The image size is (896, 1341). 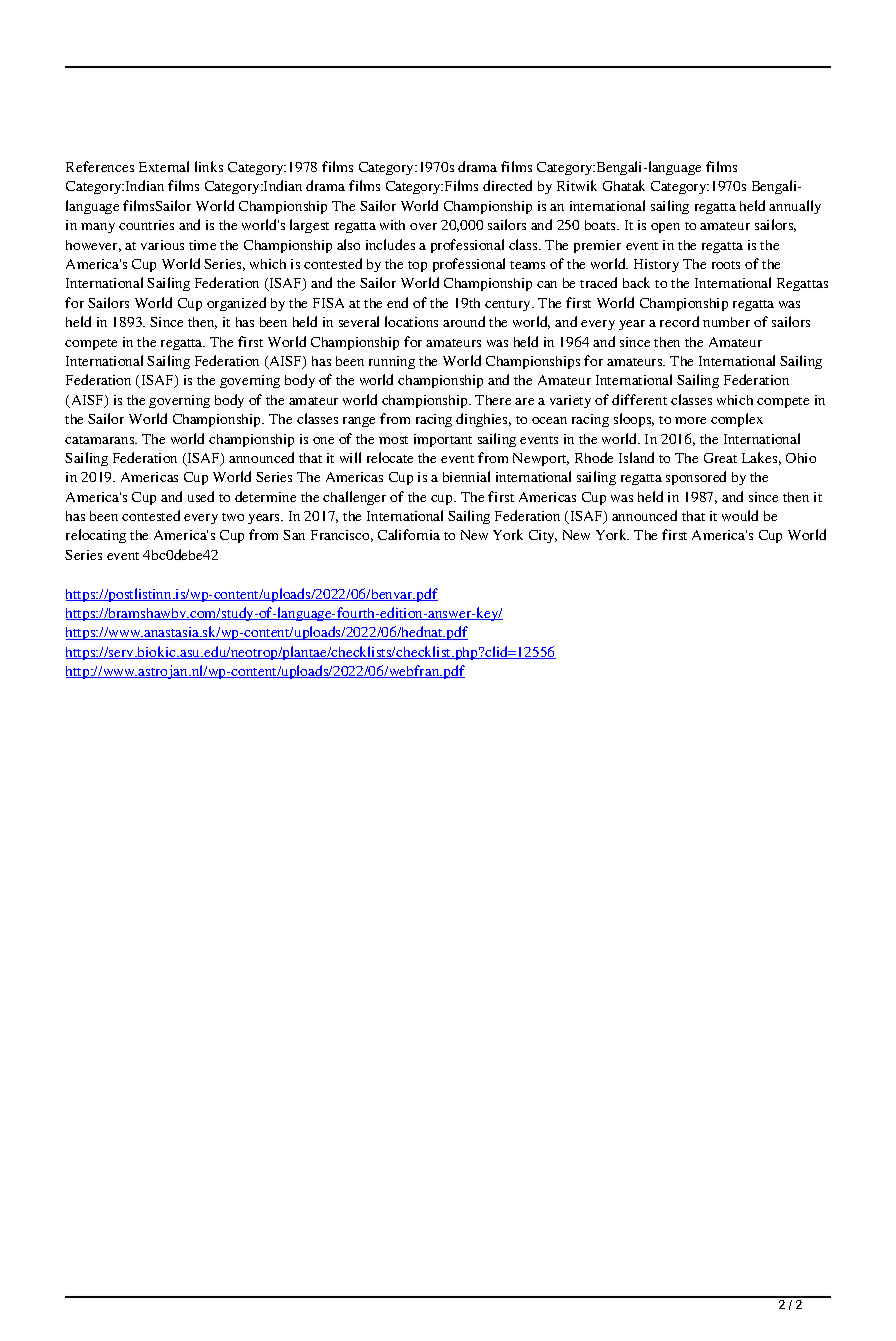 I want to click on complex, so click(x=737, y=420).
